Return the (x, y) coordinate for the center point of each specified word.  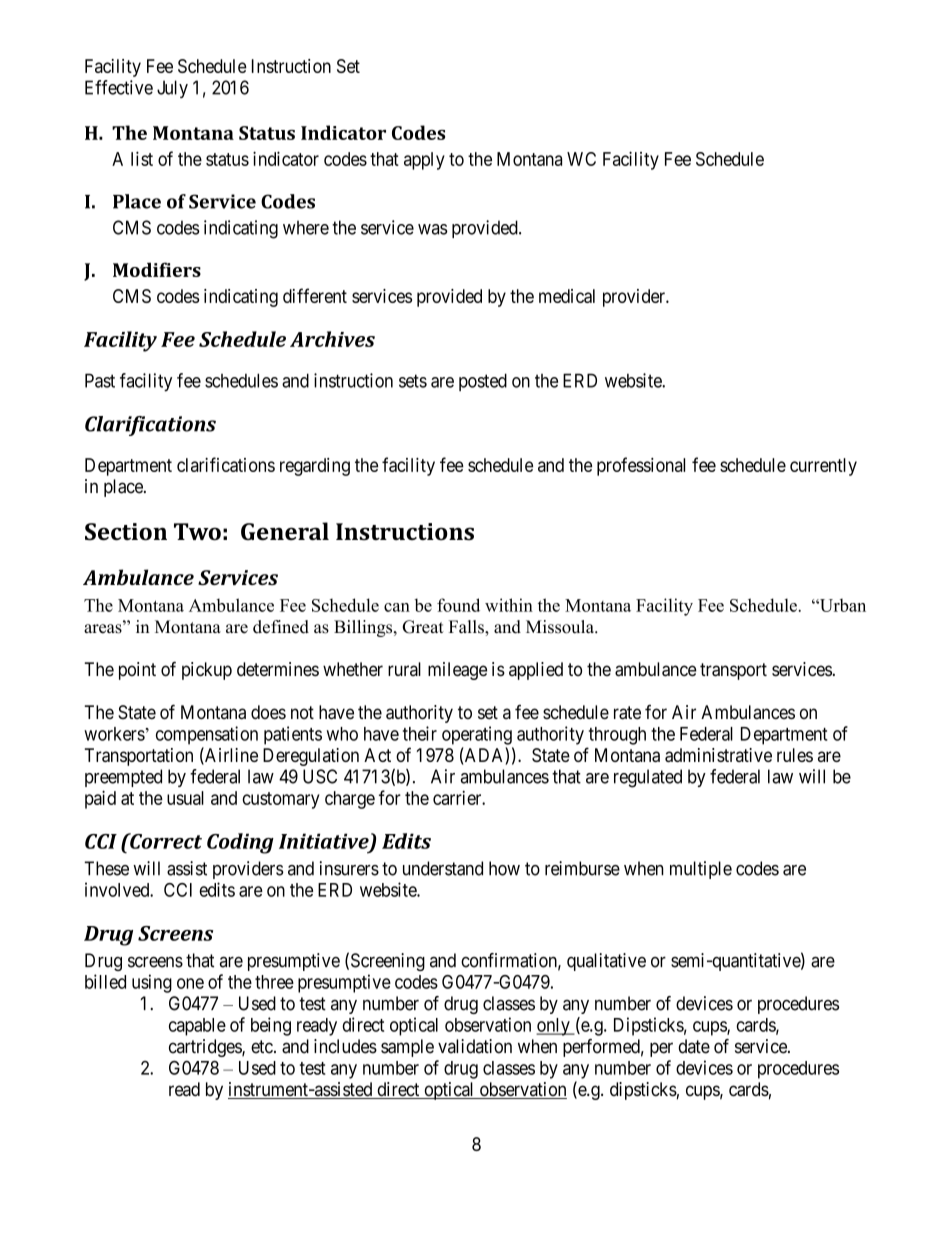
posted (483, 382)
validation (475, 1046)
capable (197, 1027)
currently (823, 467)
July (172, 89)
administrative (718, 755)
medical (567, 296)
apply (424, 161)
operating (477, 735)
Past (100, 380)
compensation (207, 735)
